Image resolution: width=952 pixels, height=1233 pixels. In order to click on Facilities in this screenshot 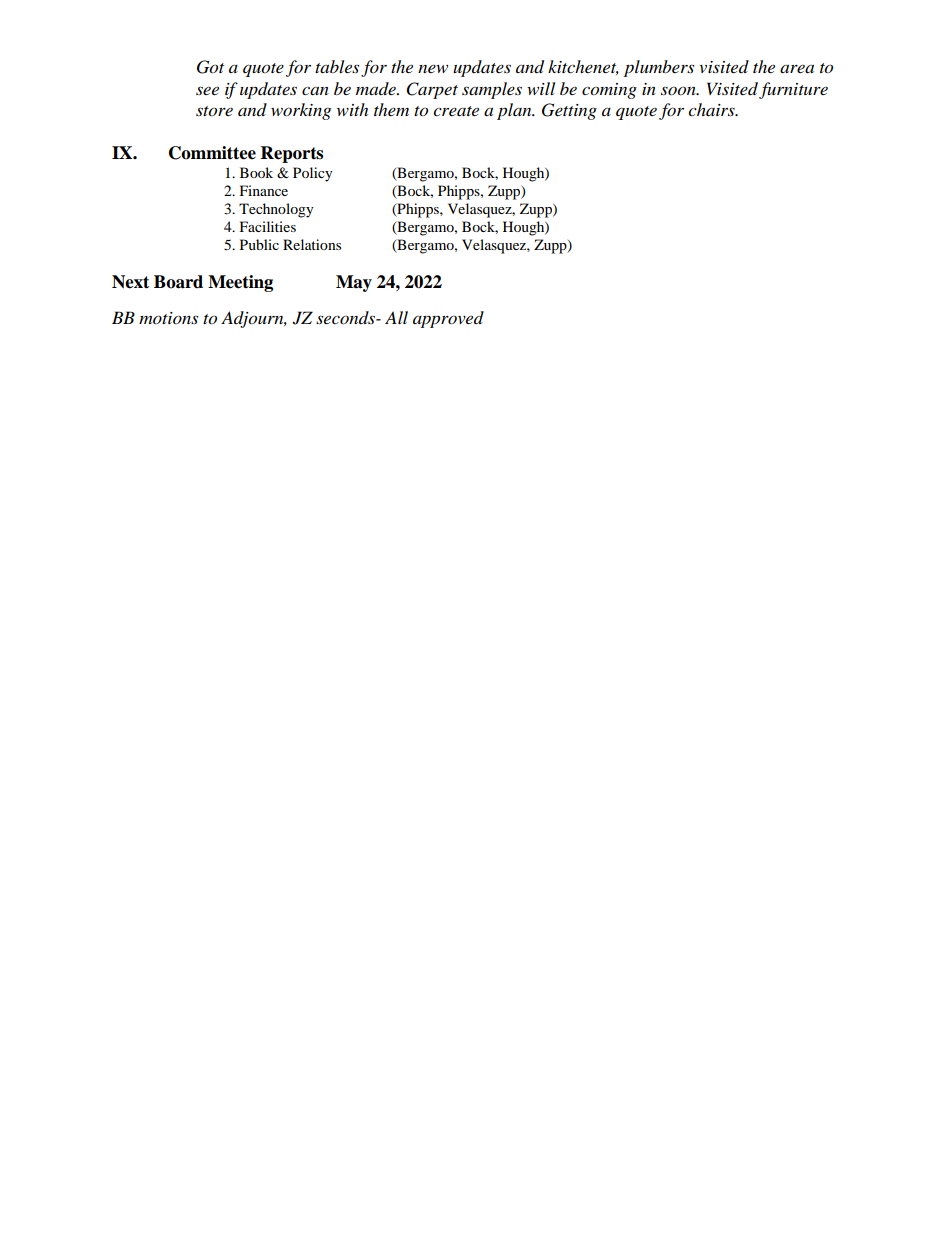, I will do `click(268, 226)`.
